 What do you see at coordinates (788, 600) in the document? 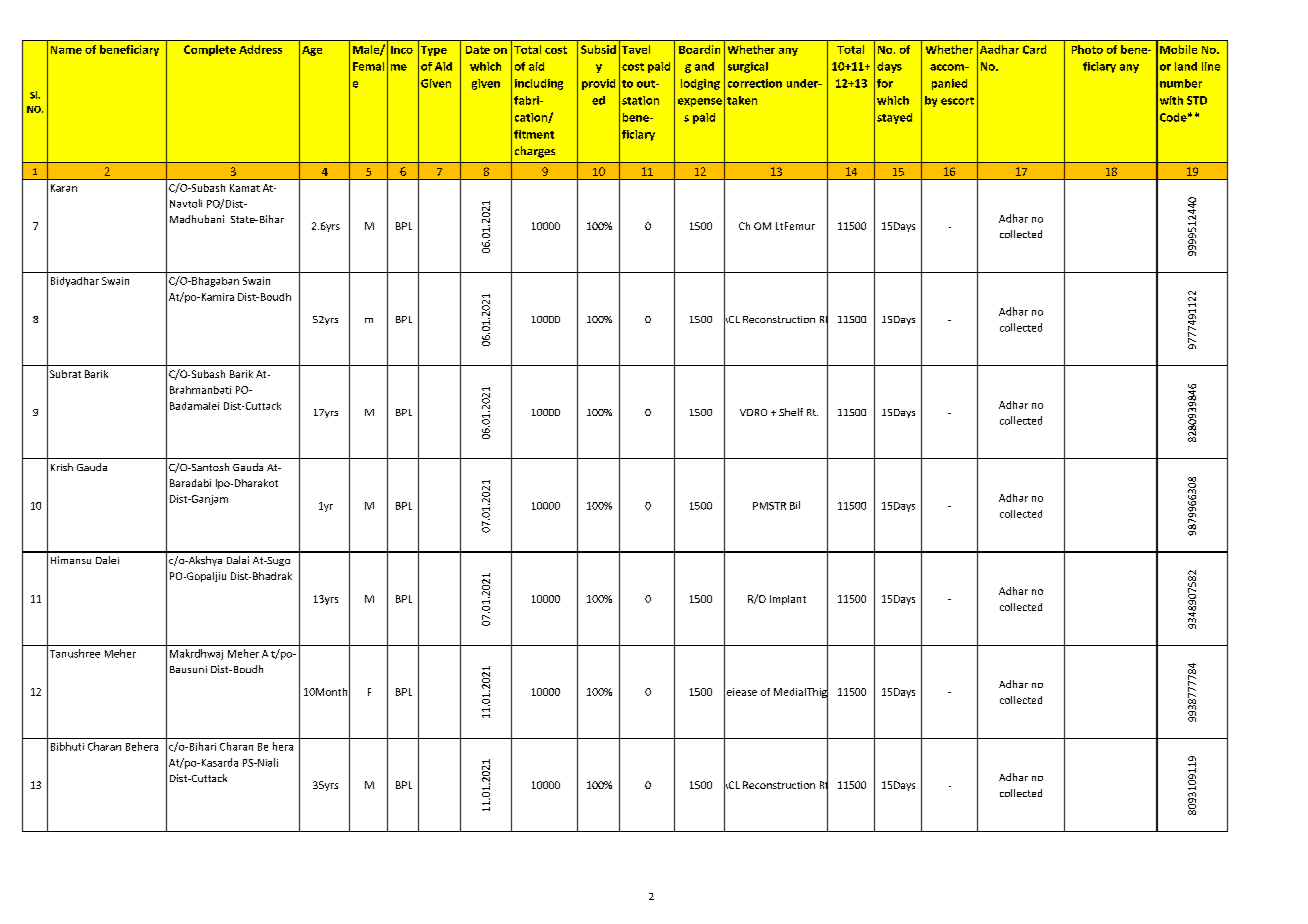
I see `Implant` at bounding box center [788, 600].
